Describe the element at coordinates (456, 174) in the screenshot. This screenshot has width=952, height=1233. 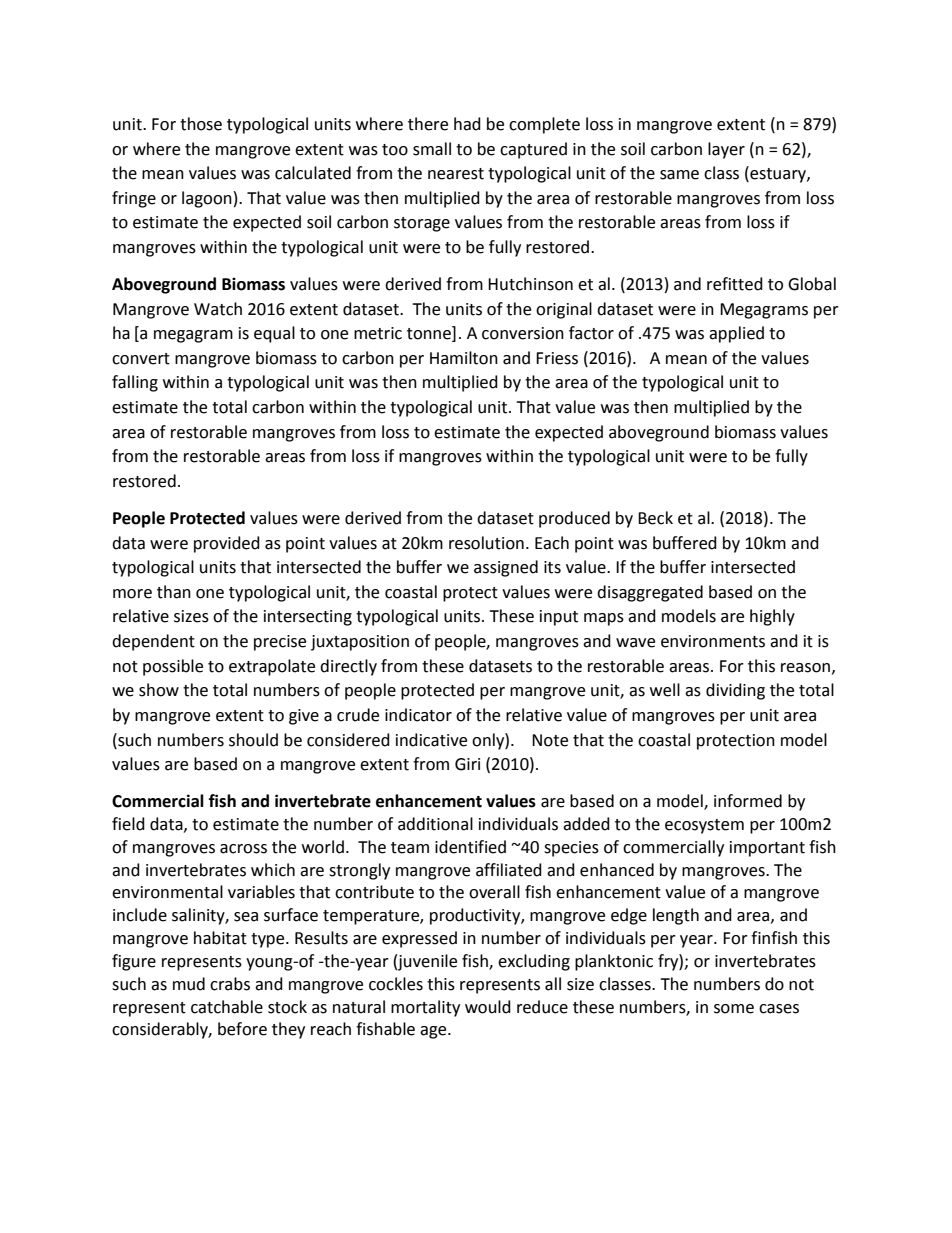
I see `nearest` at that location.
